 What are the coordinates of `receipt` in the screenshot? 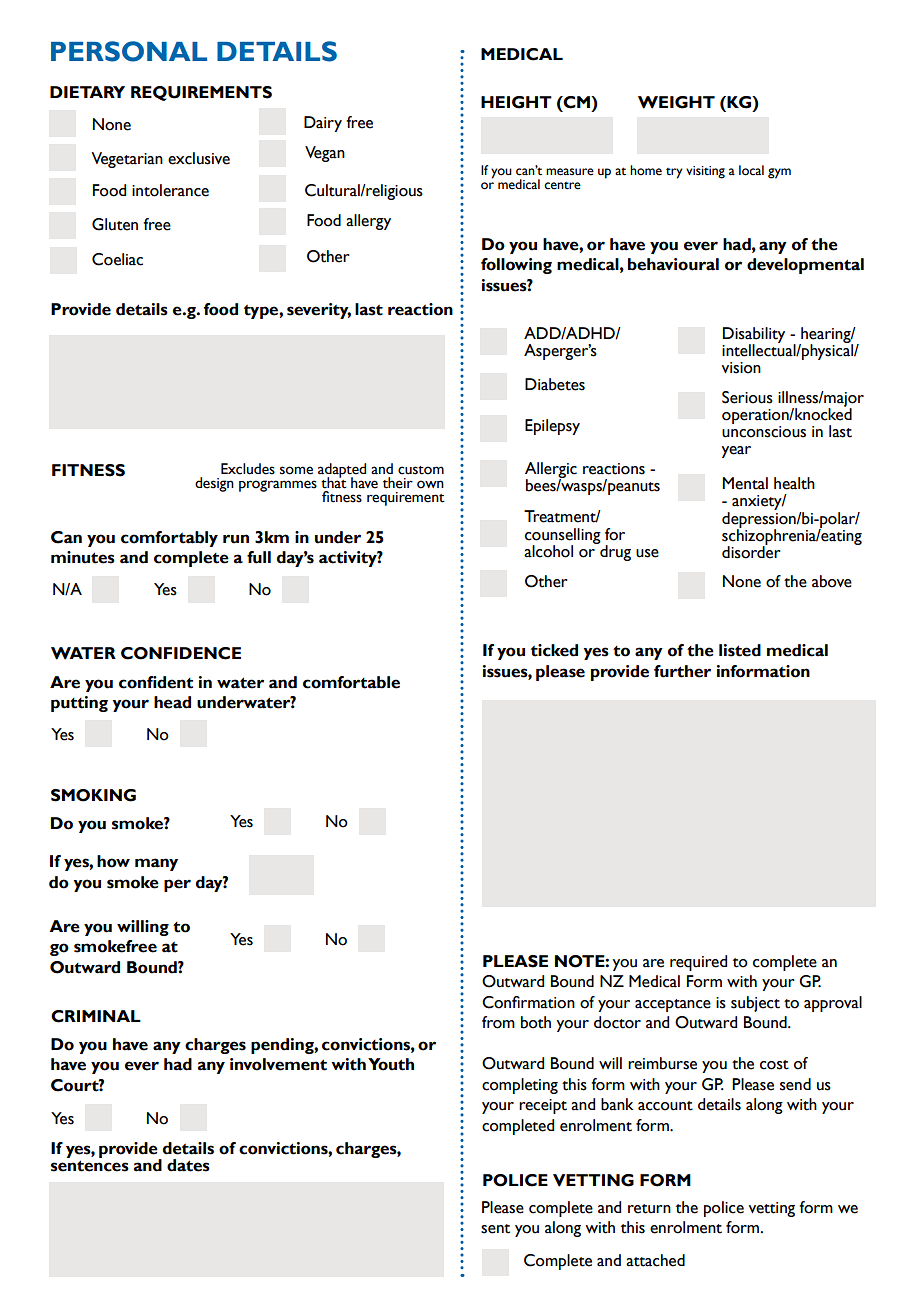 It's located at (543, 1106).
